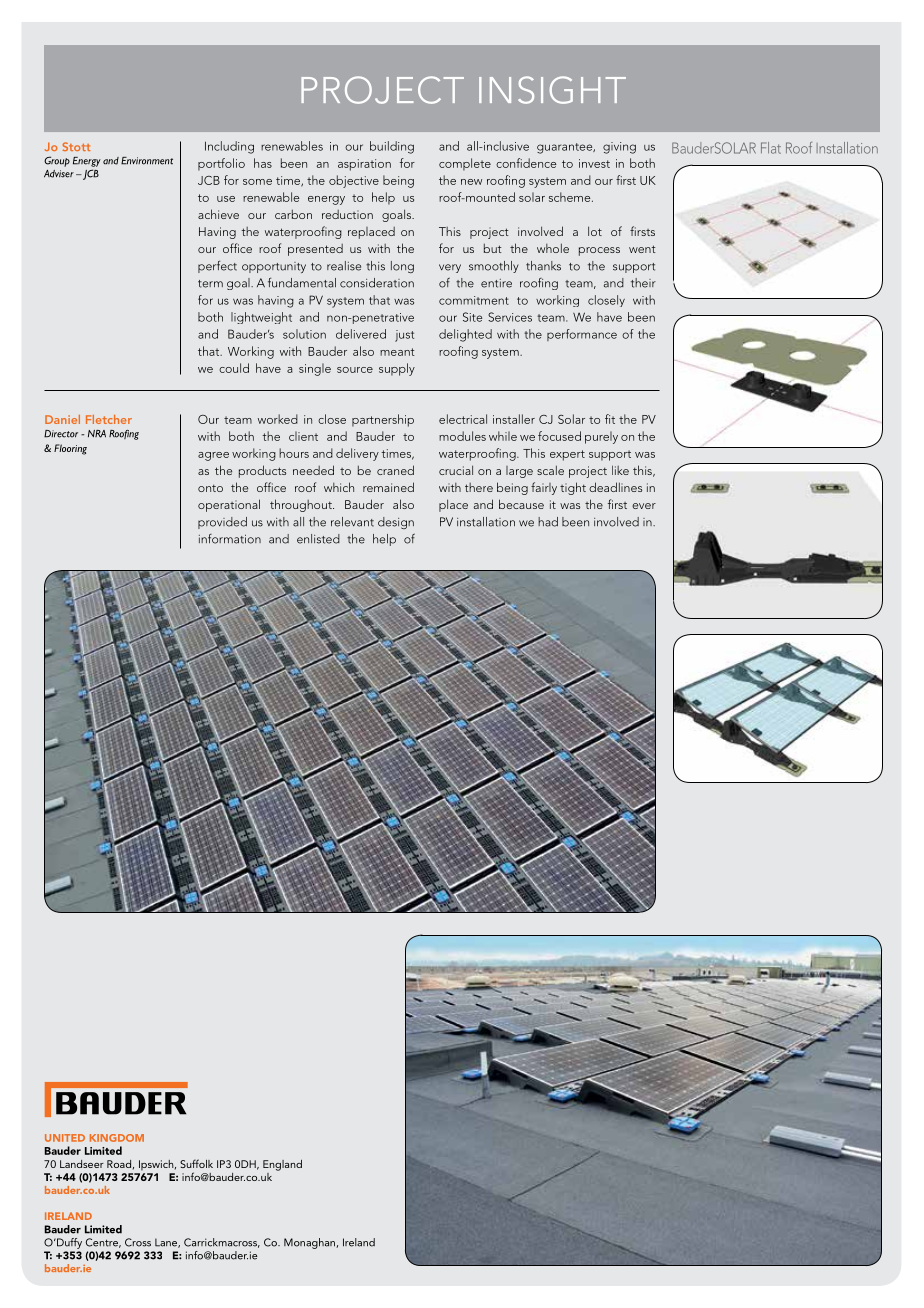 The image size is (924, 1308). I want to click on Environment, so click(147, 161).
